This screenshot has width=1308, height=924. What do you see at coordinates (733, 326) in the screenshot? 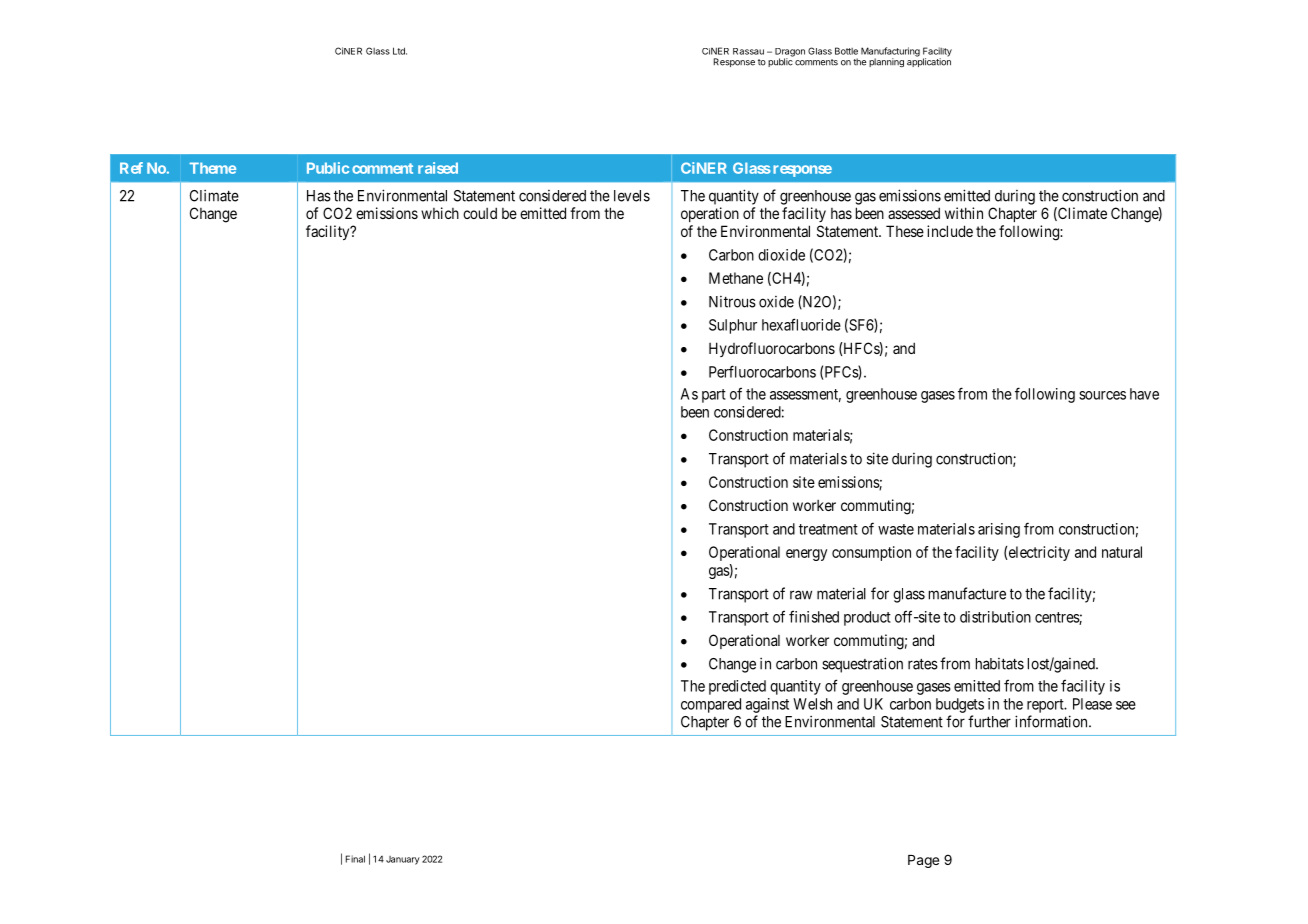
I see `Sulphur` at bounding box center [733, 326].
